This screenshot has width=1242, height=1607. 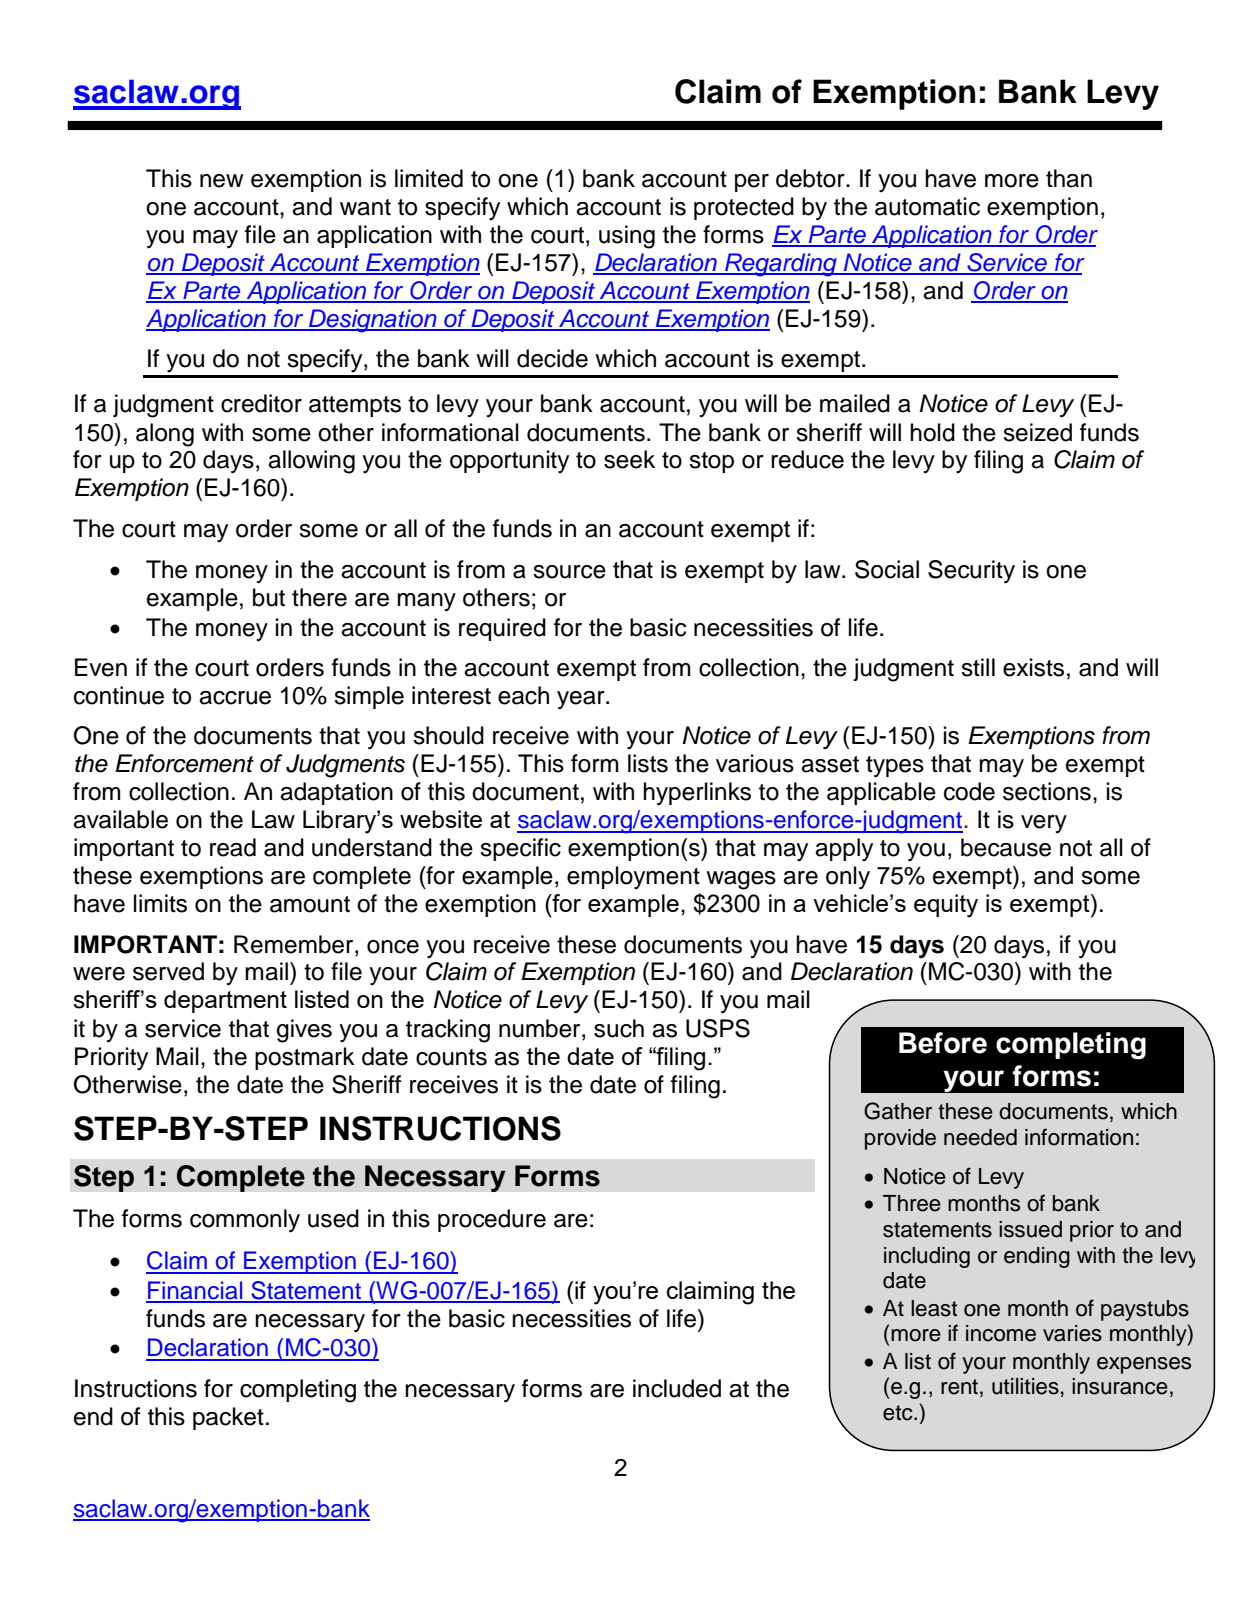 What do you see at coordinates (228, 1418) in the screenshot?
I see `packet` at bounding box center [228, 1418].
